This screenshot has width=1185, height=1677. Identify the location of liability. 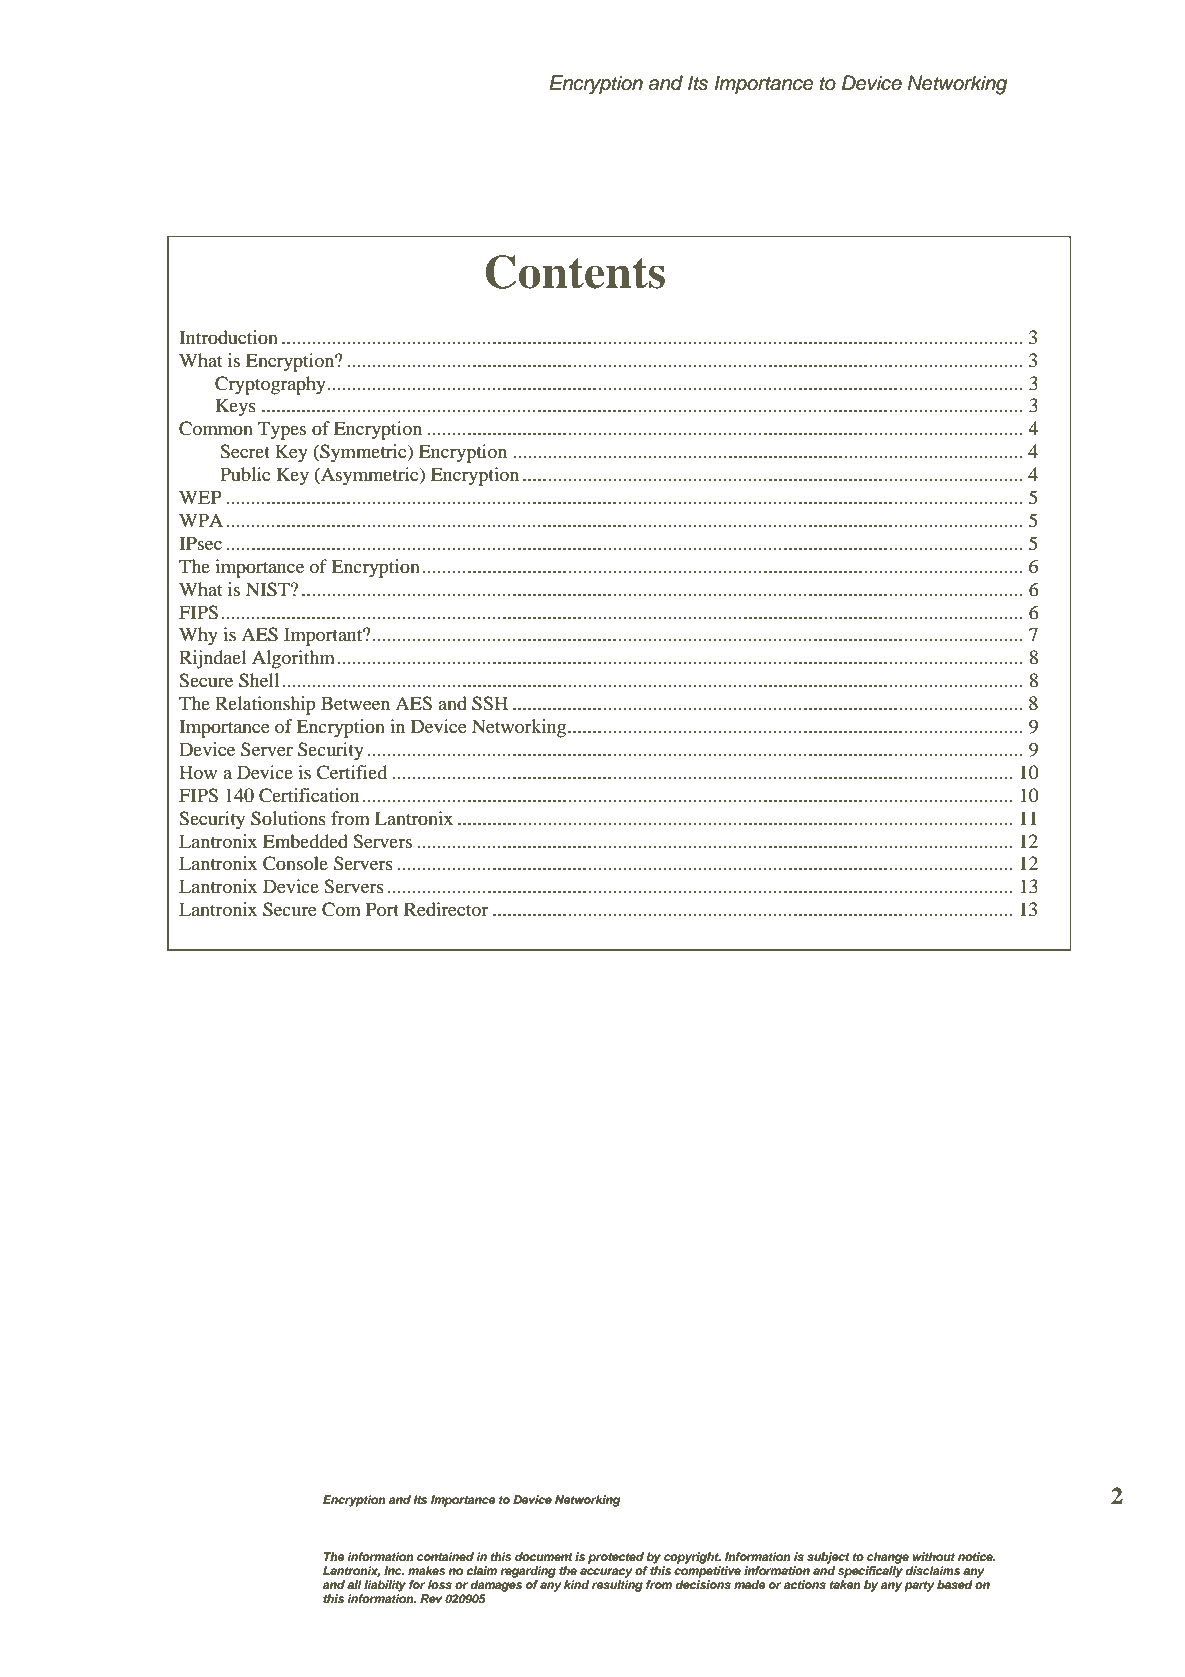
(385, 1586).
